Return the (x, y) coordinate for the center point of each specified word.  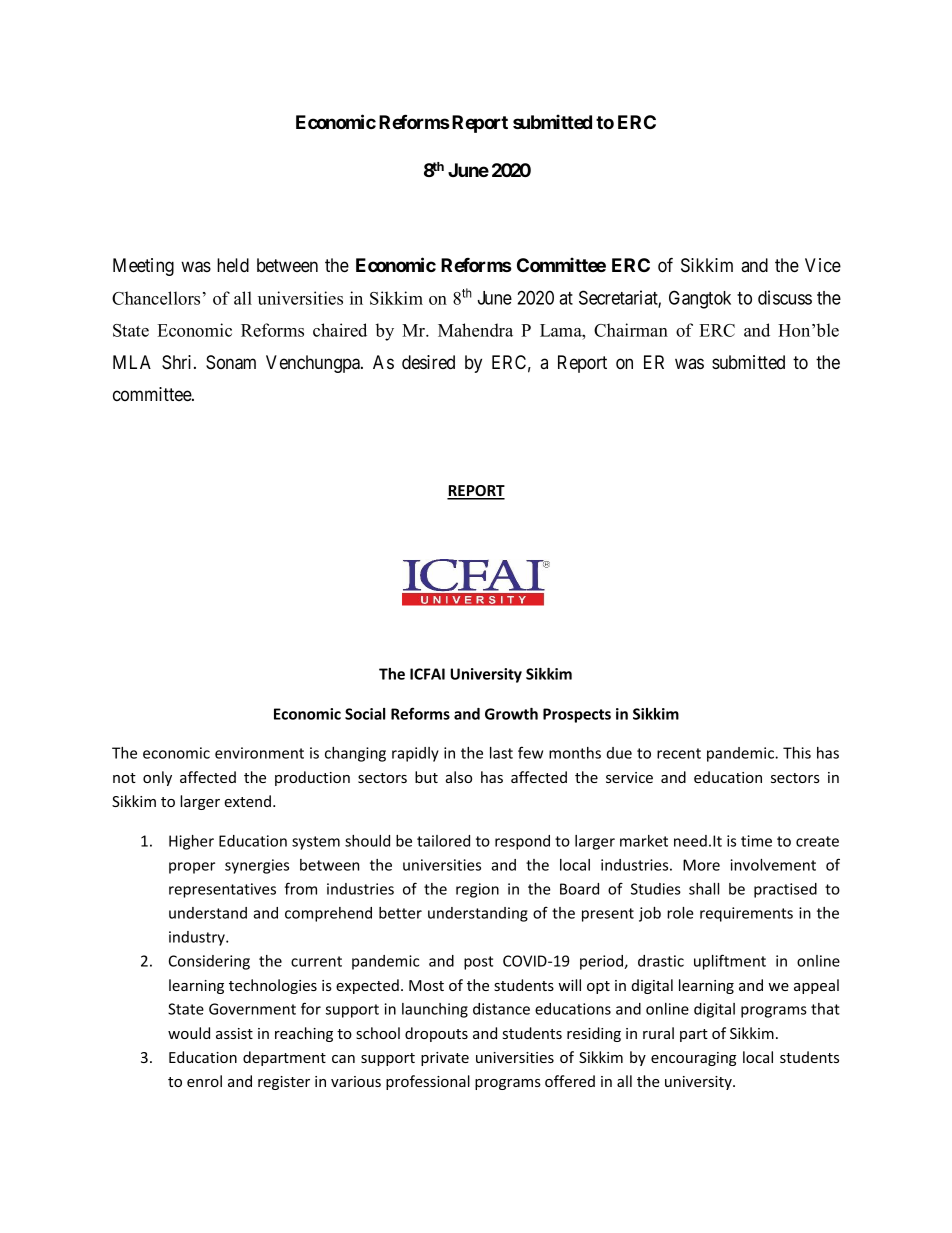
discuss (785, 297)
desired (428, 362)
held (233, 265)
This (797, 753)
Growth (511, 714)
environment (259, 753)
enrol (204, 1081)
